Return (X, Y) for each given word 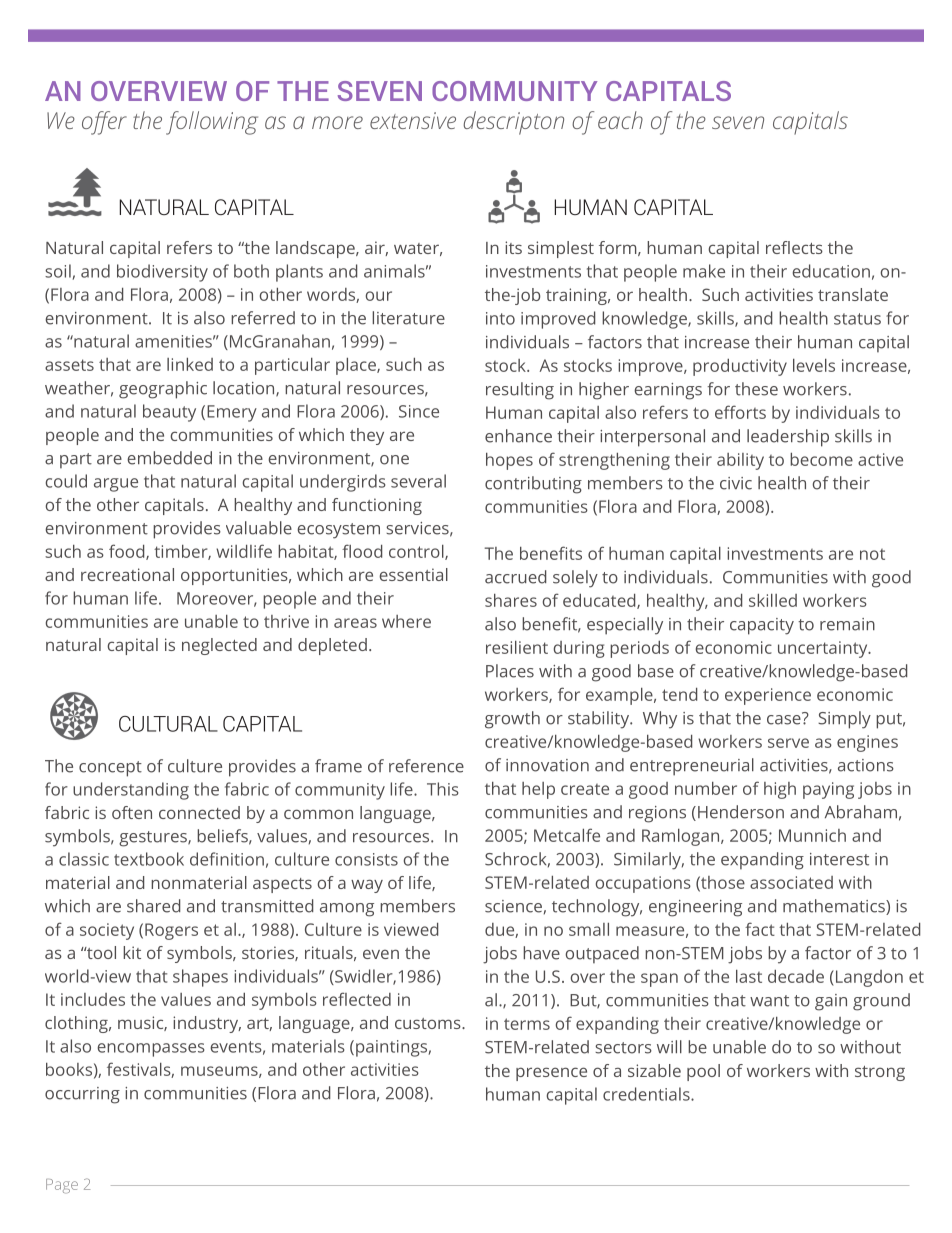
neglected (219, 646)
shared (153, 906)
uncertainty (824, 649)
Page (62, 1186)
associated (791, 882)
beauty (169, 413)
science (513, 906)
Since (419, 411)
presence (551, 1074)
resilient (517, 647)
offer (104, 123)
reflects (794, 247)
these (756, 389)
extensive (413, 120)
